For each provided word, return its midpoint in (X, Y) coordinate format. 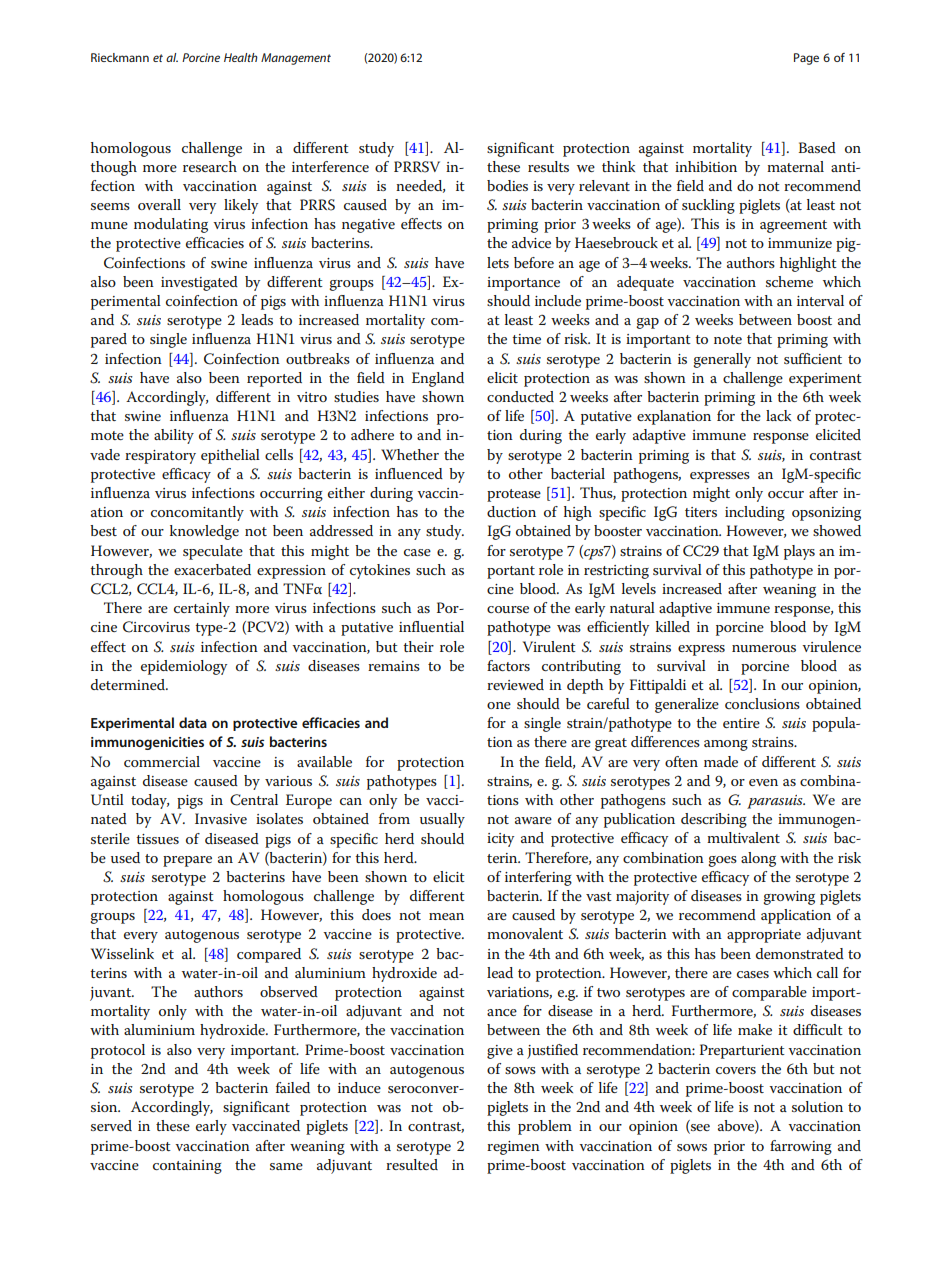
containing (187, 1167)
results (548, 166)
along (758, 859)
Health (241, 57)
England (438, 379)
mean (446, 916)
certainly (202, 609)
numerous (764, 648)
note (728, 339)
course (508, 609)
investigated (199, 283)
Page (806, 59)
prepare (187, 861)
